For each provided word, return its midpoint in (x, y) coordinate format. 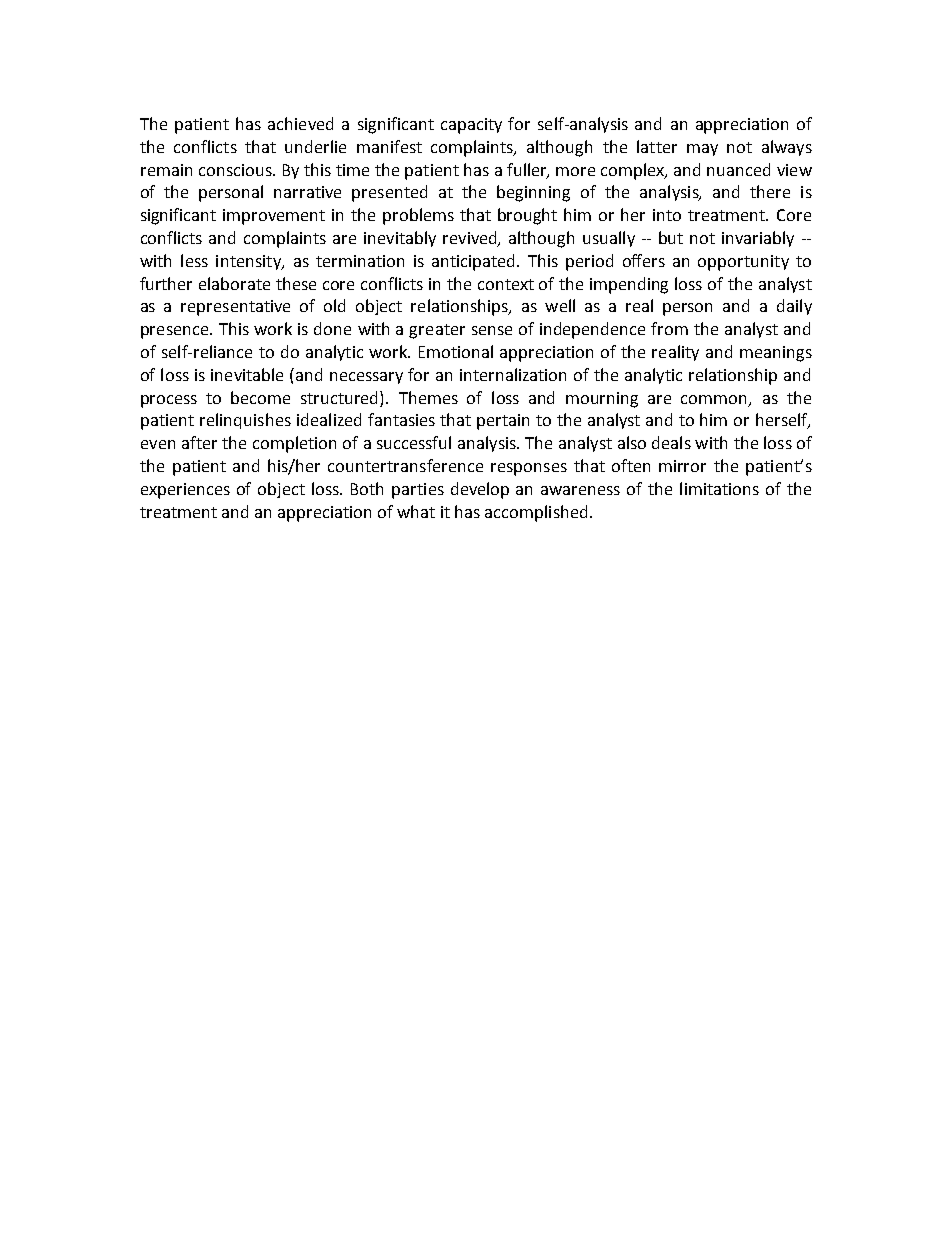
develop (480, 490)
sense (492, 330)
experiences (185, 491)
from (669, 328)
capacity (471, 126)
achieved (300, 123)
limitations (719, 488)
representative (235, 308)
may (702, 150)
